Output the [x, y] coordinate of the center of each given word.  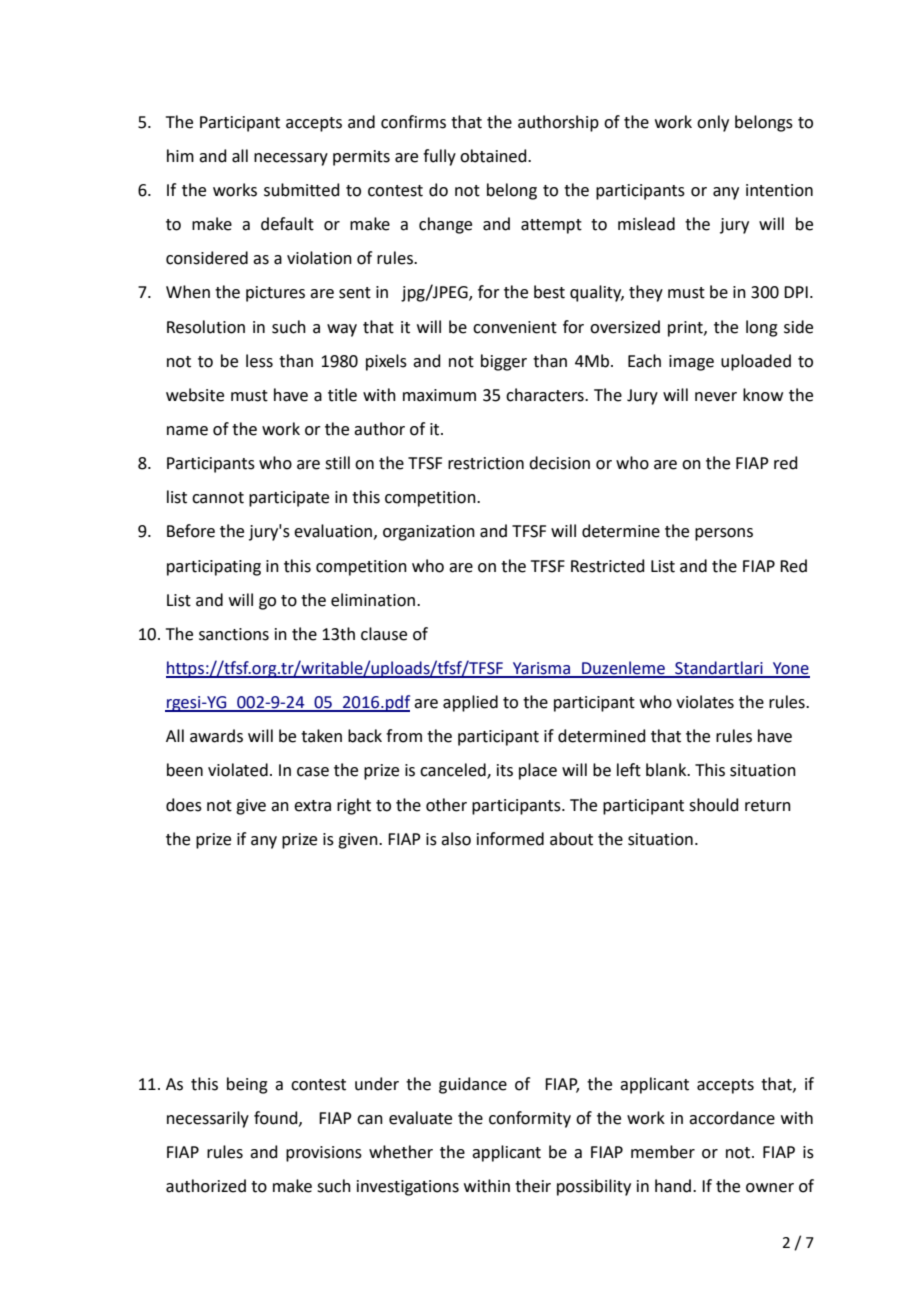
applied [470, 703]
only [713, 123]
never [716, 397]
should [714, 805]
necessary [291, 159]
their [533, 1186]
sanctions [234, 634]
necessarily [208, 1119]
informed [510, 839]
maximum [439, 395]
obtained [494, 156]
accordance [732, 1118]
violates [705, 702]
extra [312, 806]
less [259, 361]
